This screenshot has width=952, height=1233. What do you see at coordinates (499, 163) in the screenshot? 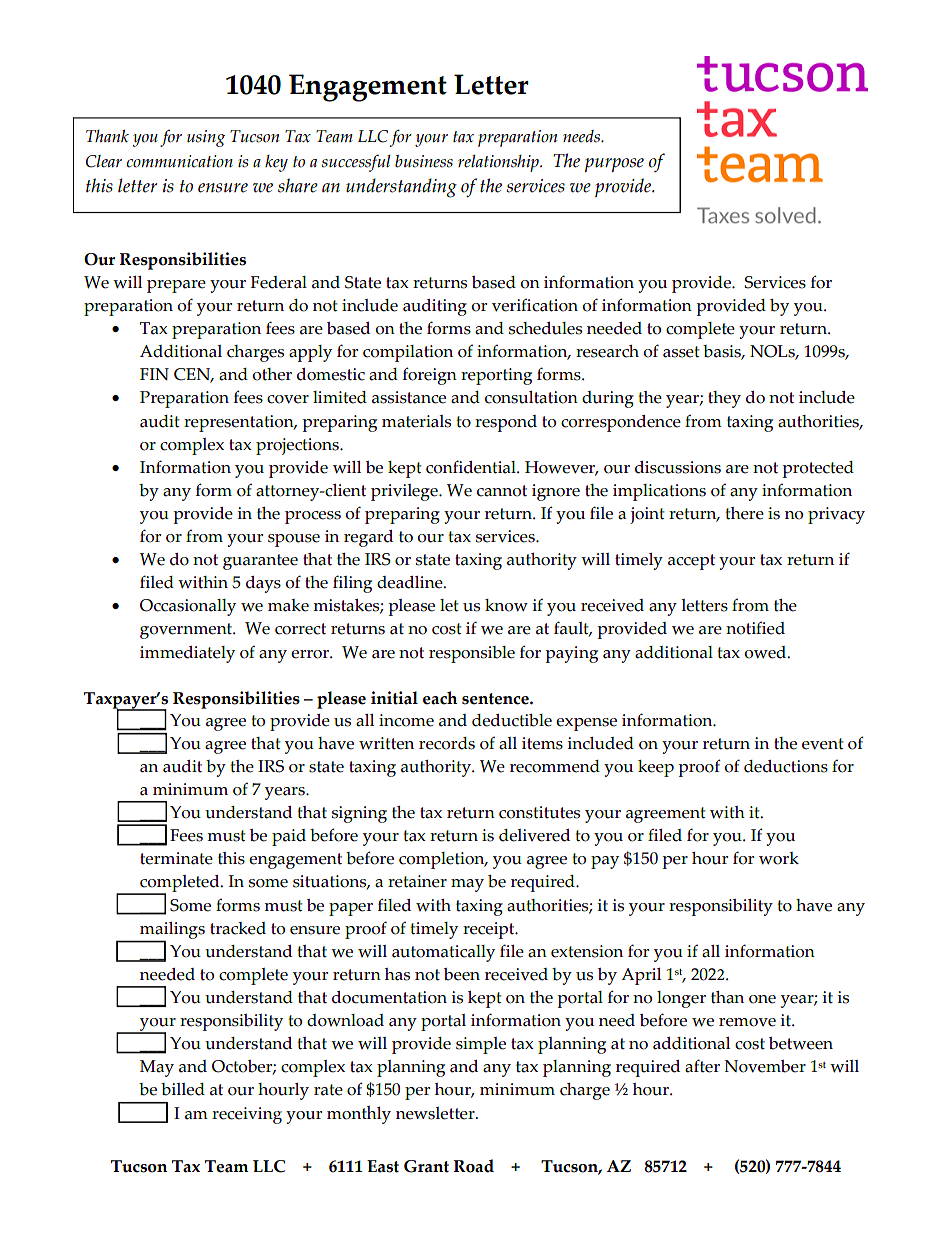
I see `relationship` at bounding box center [499, 163].
